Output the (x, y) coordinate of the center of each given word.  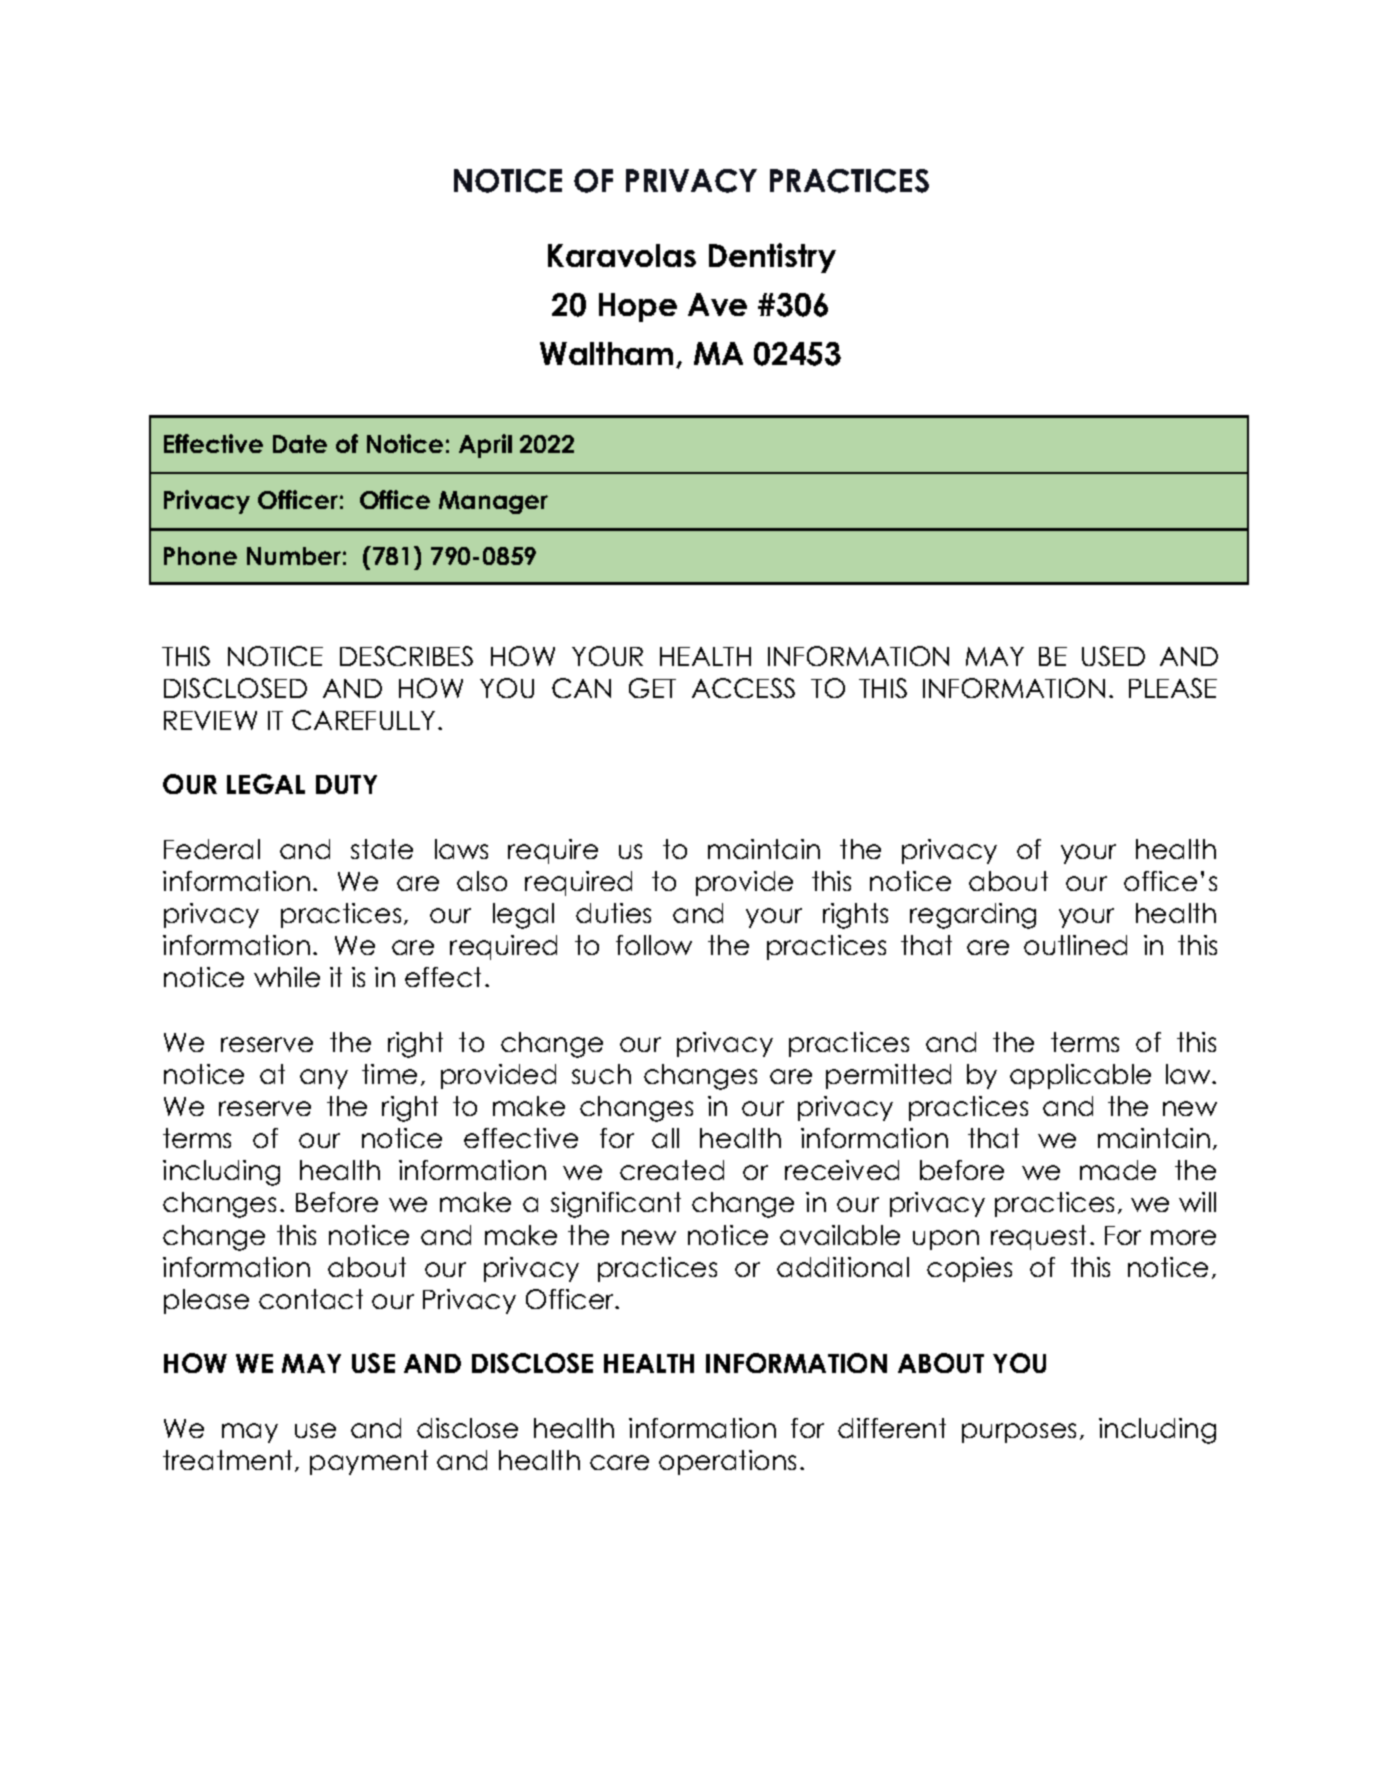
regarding (973, 916)
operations (727, 1462)
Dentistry (772, 258)
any (324, 1079)
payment (369, 1462)
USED (1113, 656)
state (382, 849)
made (1118, 1170)
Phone (200, 556)
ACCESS (743, 688)
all (665, 1138)
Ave (717, 304)
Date (300, 444)
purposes (1019, 1433)
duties (613, 913)
